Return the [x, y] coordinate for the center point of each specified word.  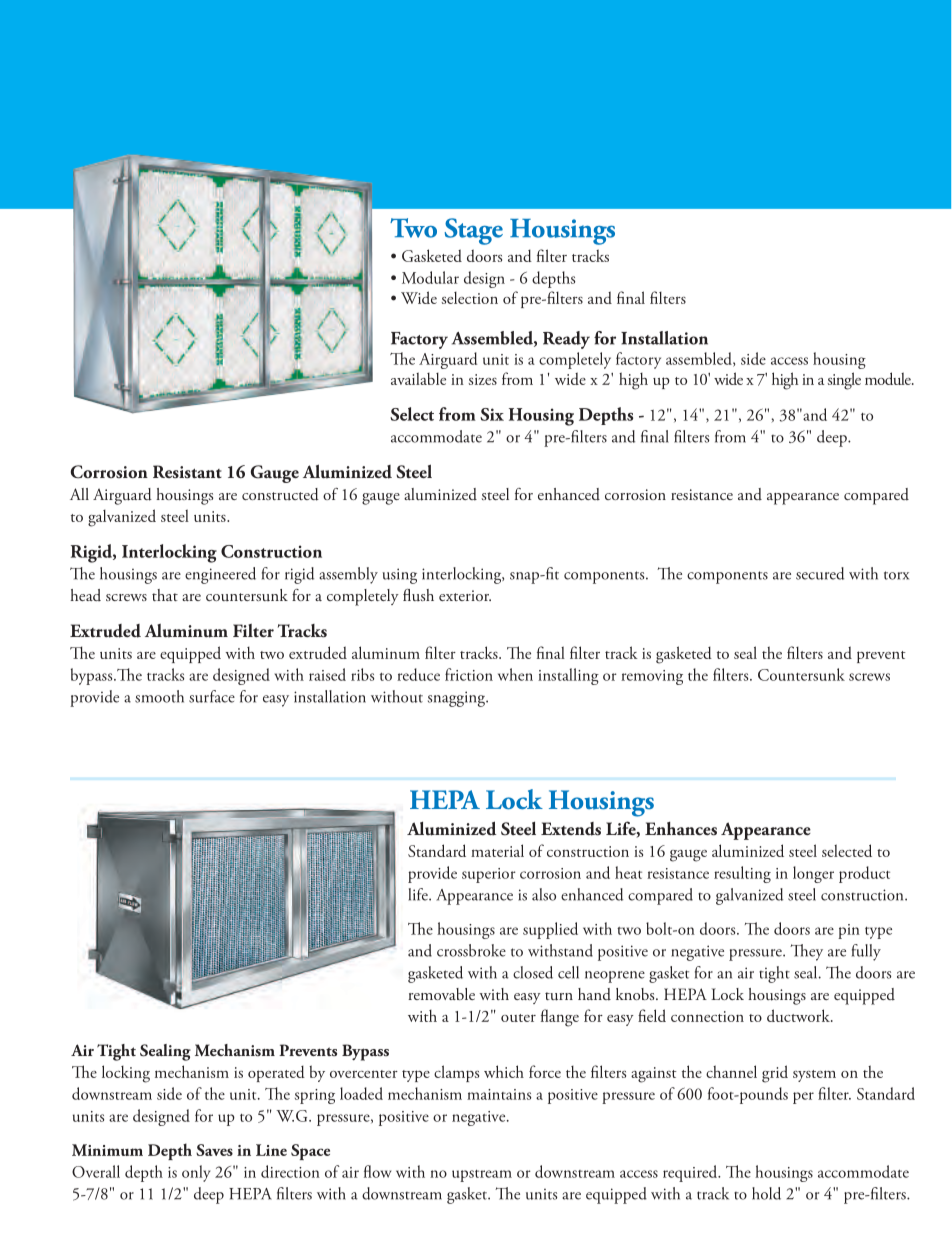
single [844, 381]
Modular [430, 277]
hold [766, 1193]
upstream [482, 1176]
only [196, 1173]
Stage [474, 231]
